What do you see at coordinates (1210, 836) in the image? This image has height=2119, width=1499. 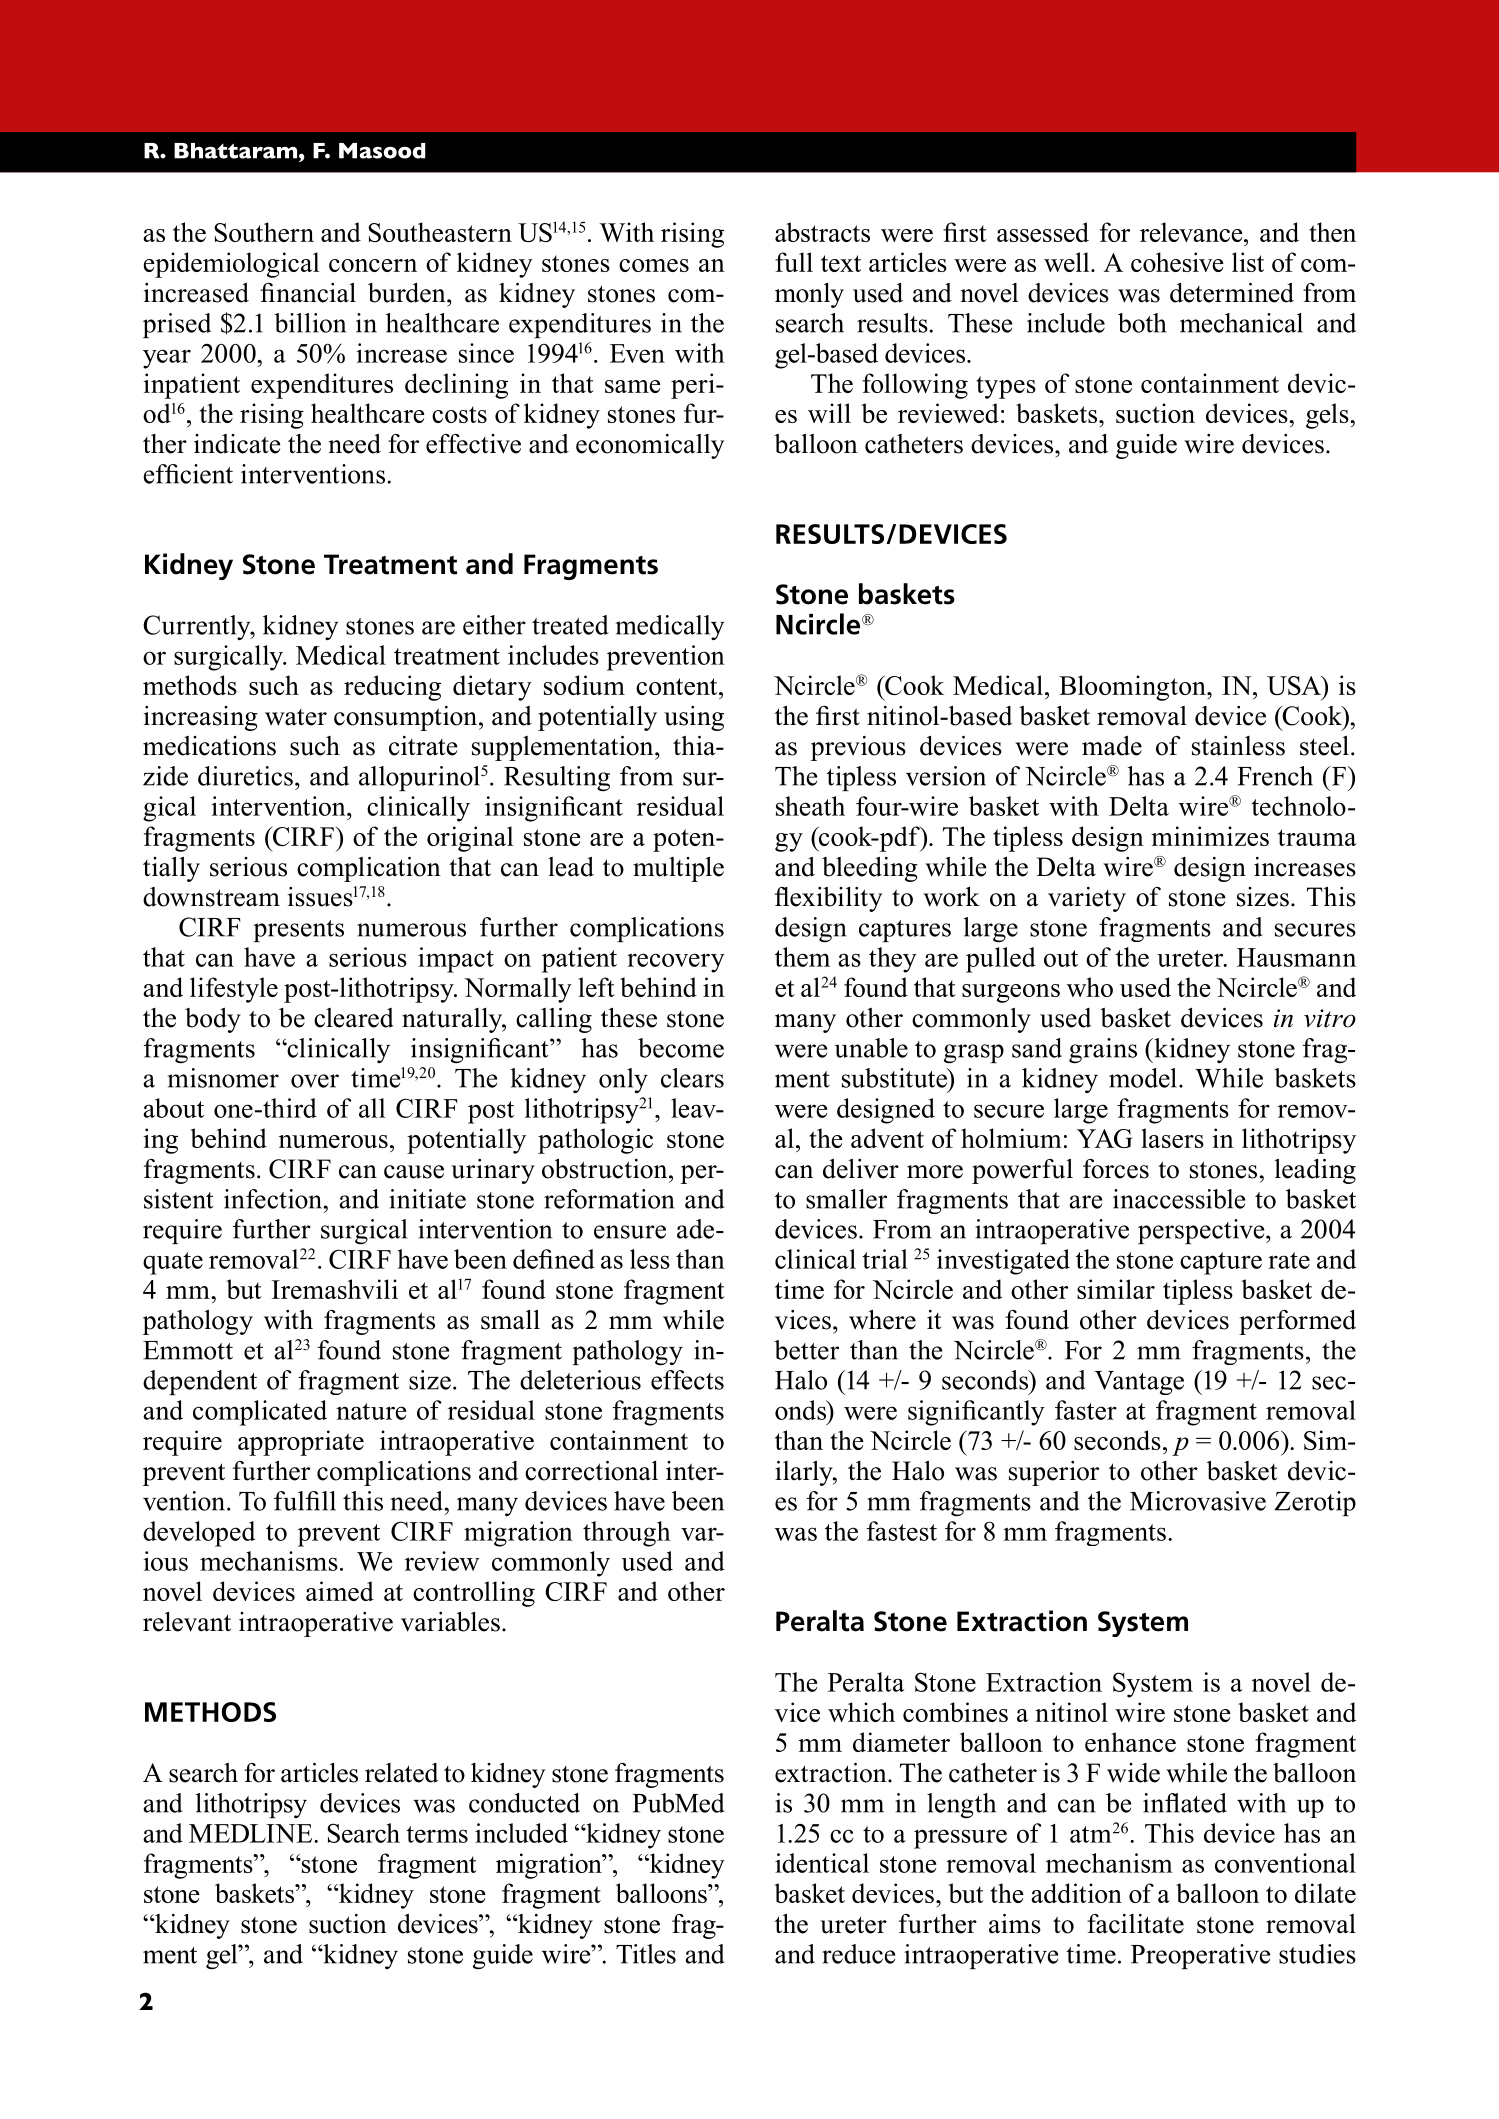 I see `minimizes` at bounding box center [1210, 836].
